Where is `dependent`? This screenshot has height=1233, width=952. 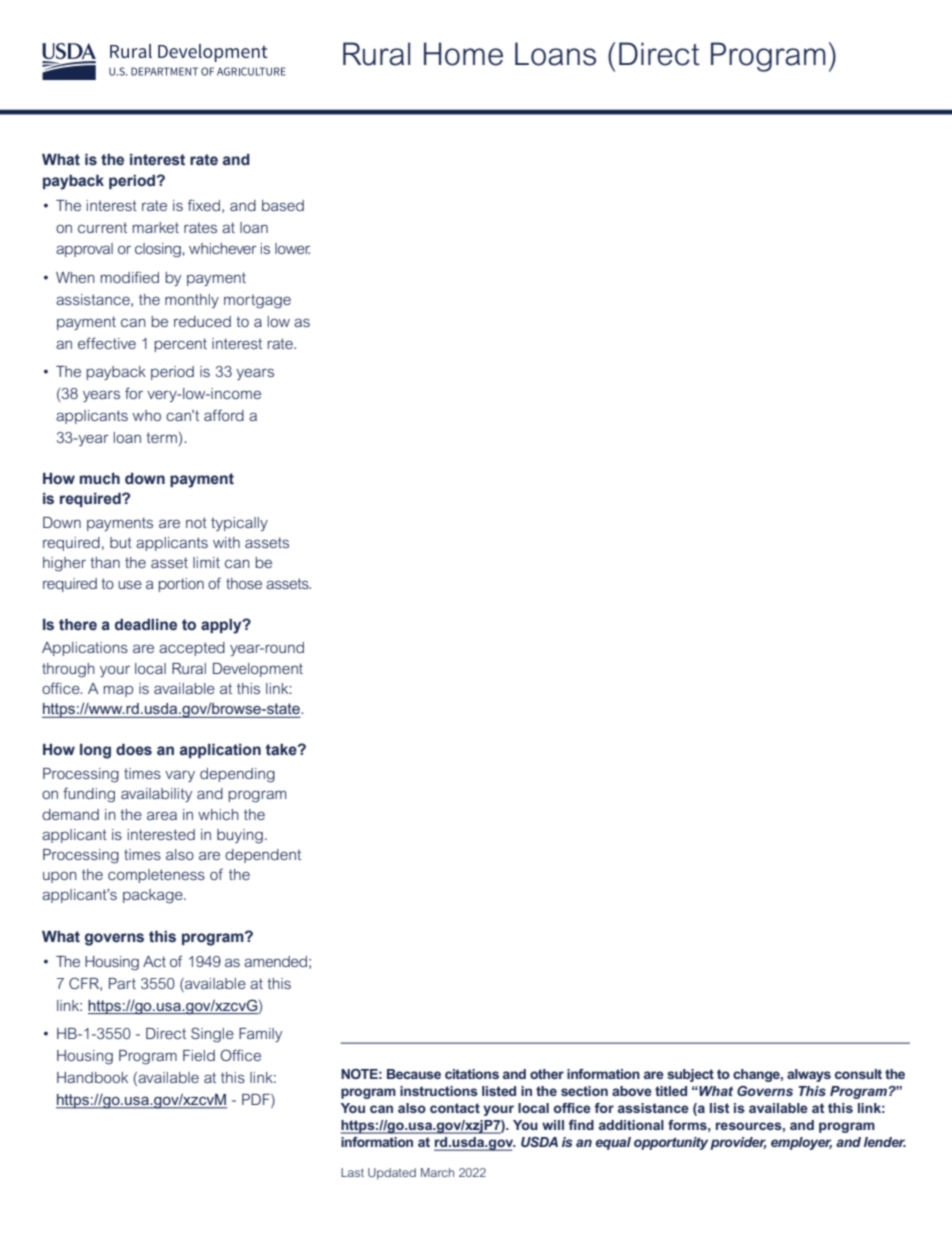 dependent is located at coordinates (263, 856).
